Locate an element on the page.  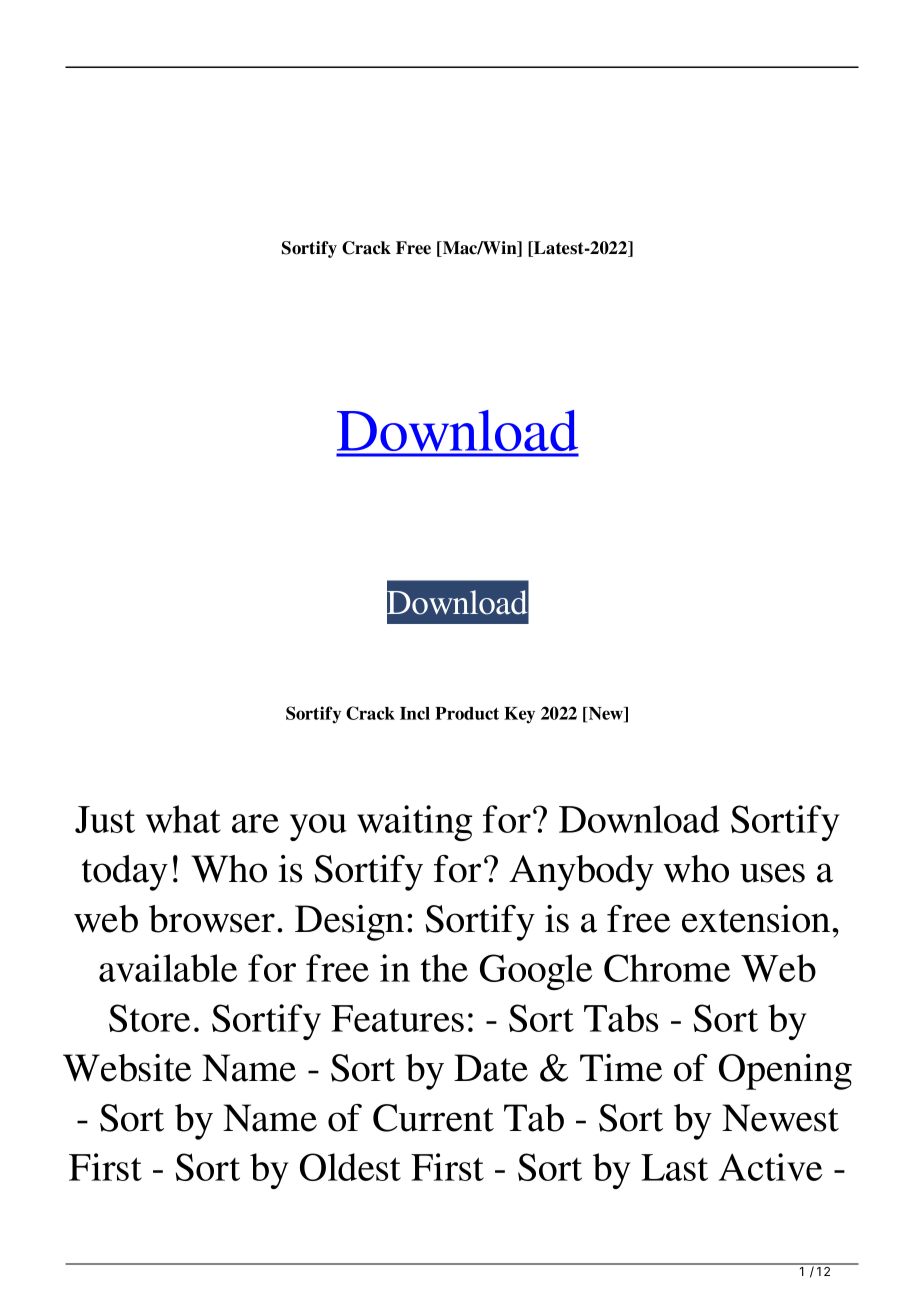
Product is located at coordinates (467, 713).
